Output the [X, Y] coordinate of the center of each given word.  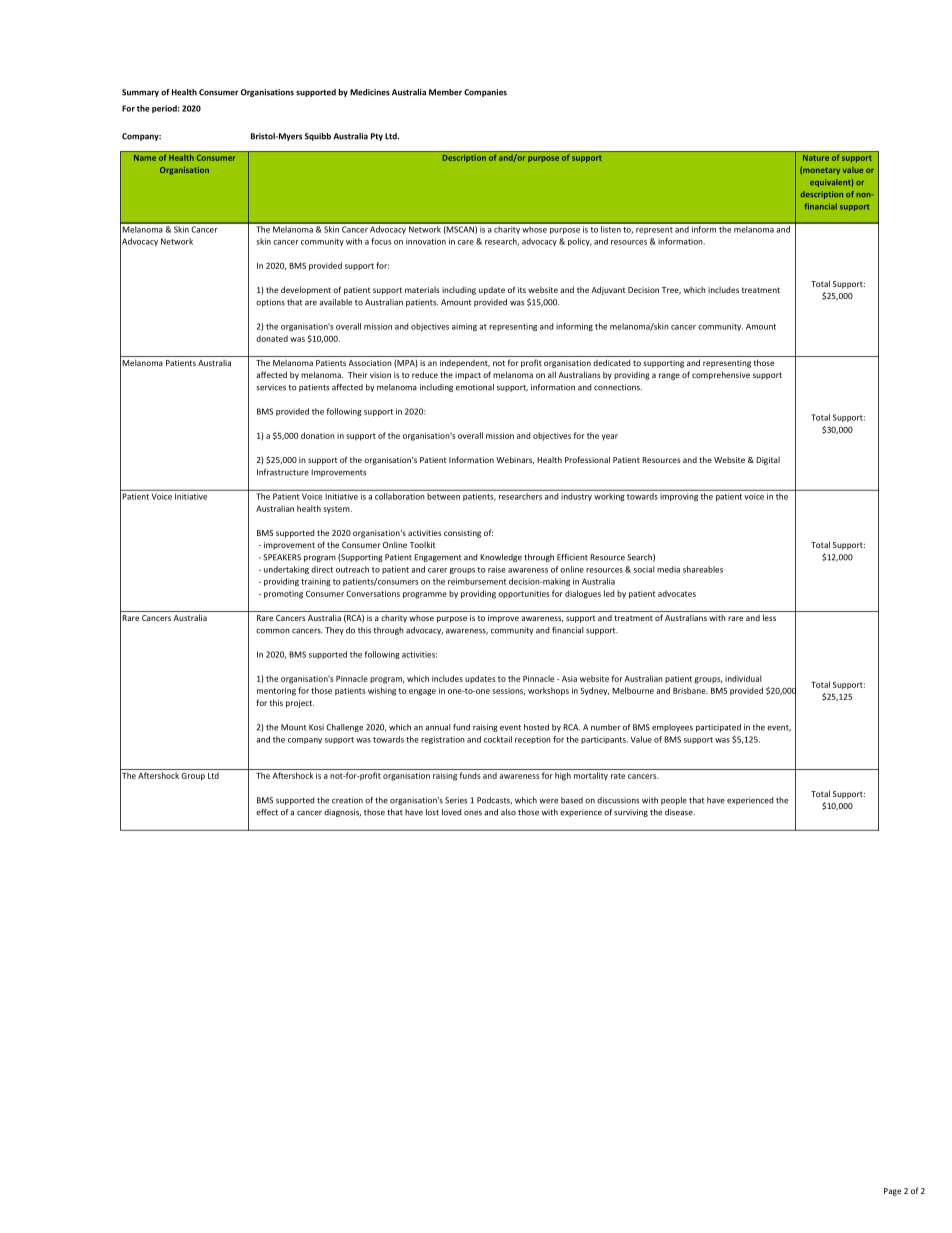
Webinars [515, 460]
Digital [768, 461]
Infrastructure [283, 472]
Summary [140, 93]
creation [347, 800]
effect [267, 812]
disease [680, 812]
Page [892, 1192]
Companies [485, 93]
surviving [631, 813]
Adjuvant [608, 290]
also [508, 812]
